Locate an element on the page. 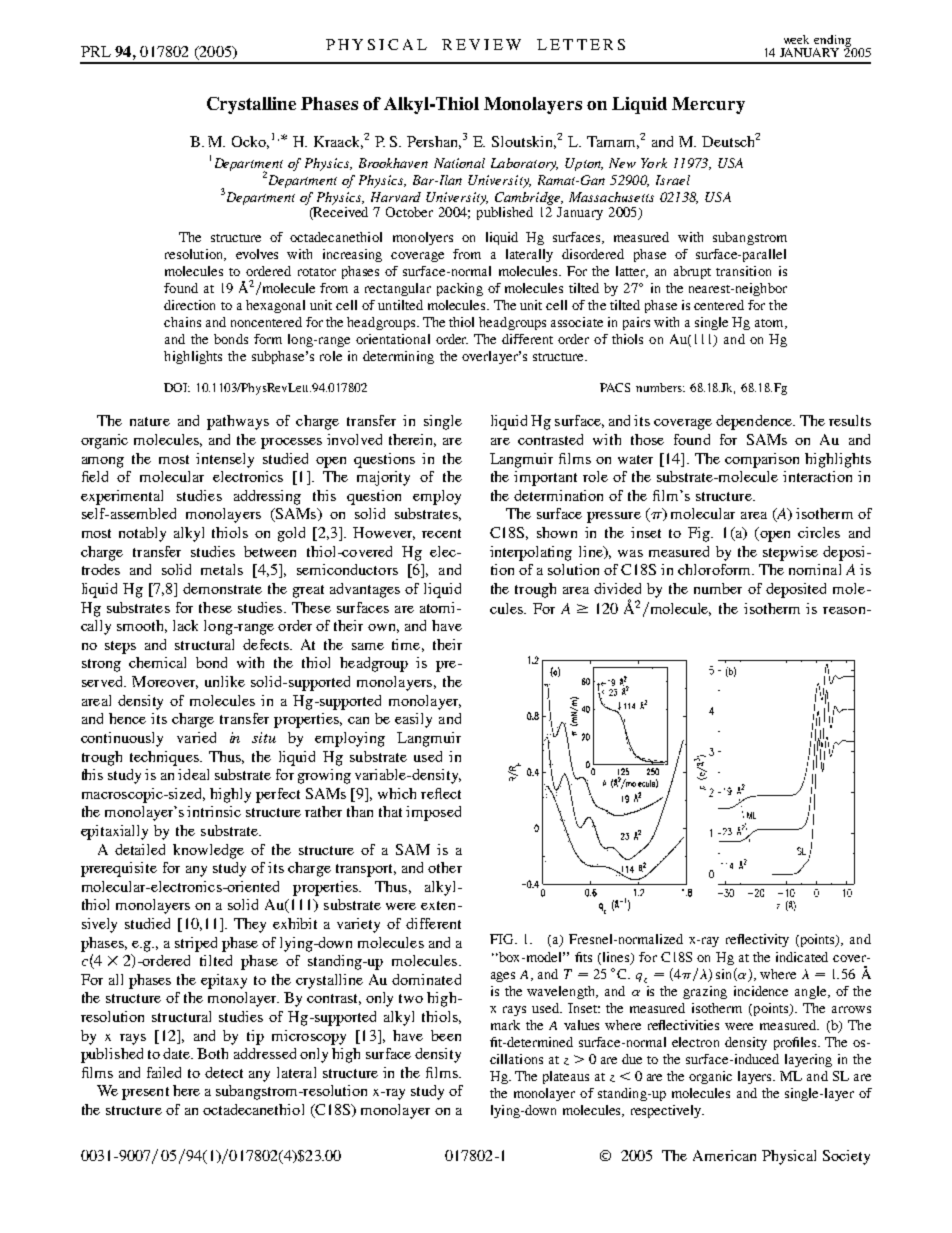  imposed is located at coordinates (433, 813).
